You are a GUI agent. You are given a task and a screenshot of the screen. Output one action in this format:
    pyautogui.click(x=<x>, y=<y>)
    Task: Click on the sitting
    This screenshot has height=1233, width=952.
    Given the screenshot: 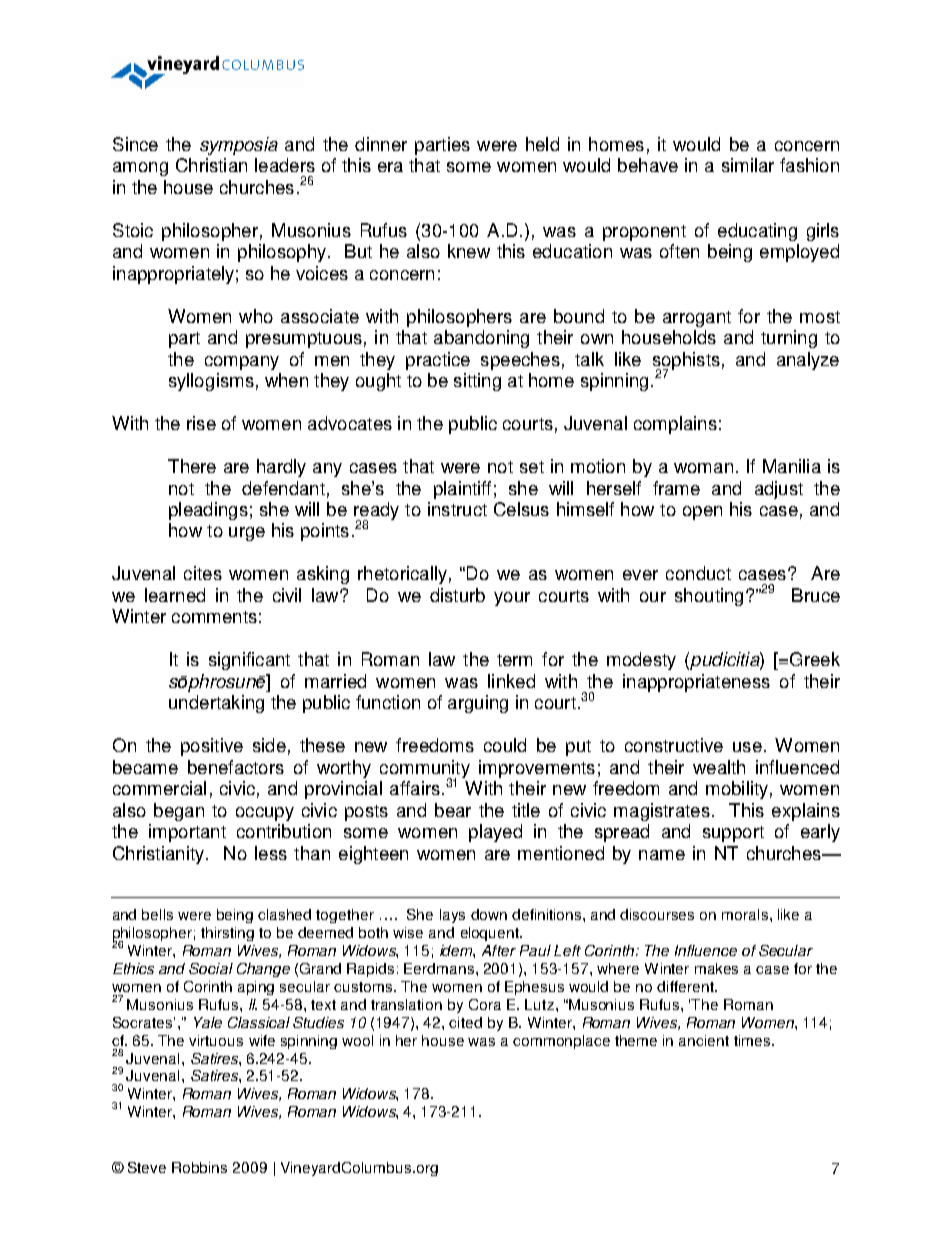 What is the action you would take?
    pyautogui.click(x=477, y=382)
